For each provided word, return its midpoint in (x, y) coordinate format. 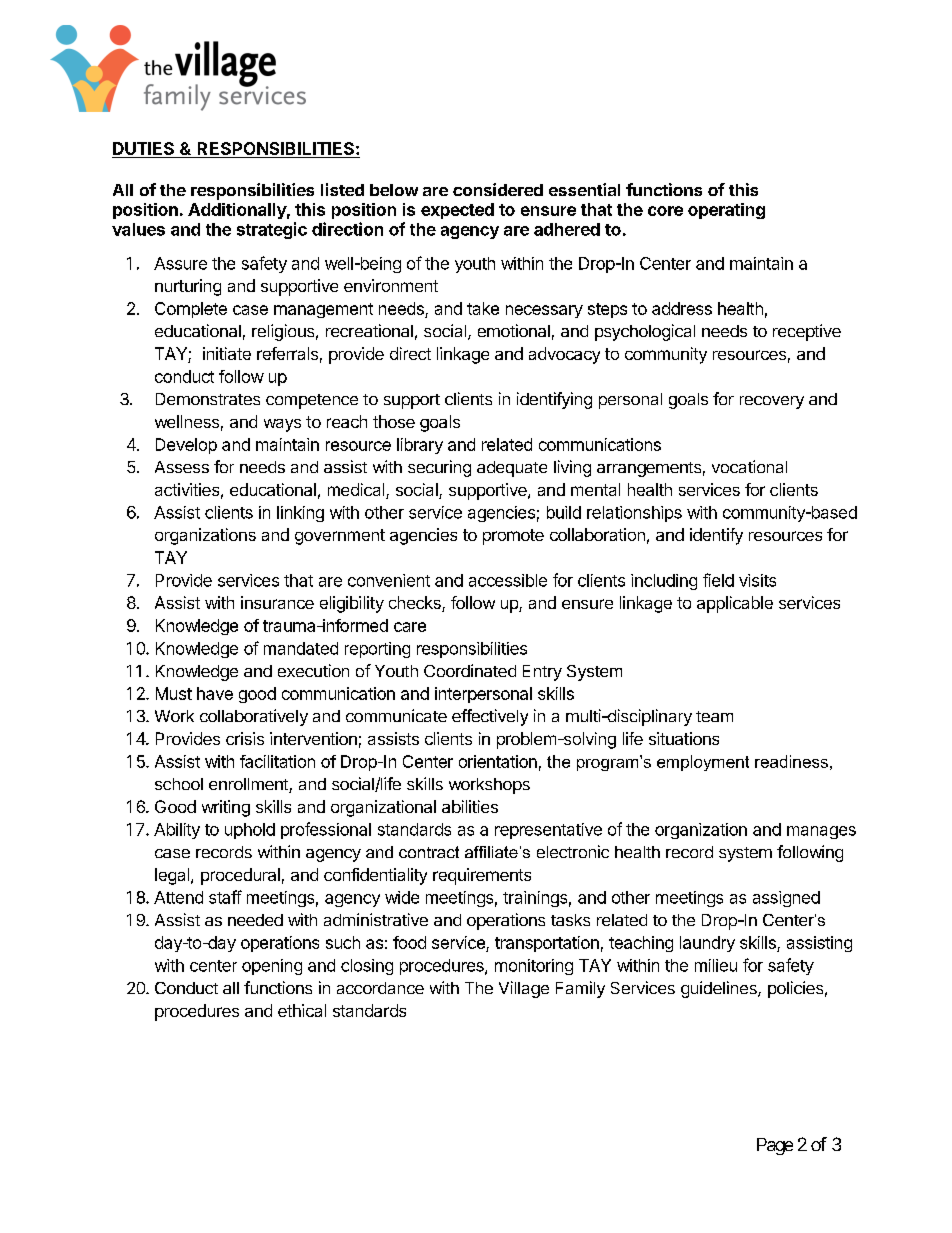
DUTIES (143, 148)
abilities (470, 806)
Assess (182, 467)
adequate (512, 469)
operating (726, 211)
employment (703, 763)
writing (226, 808)
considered (498, 189)
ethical (302, 1010)
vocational (749, 466)
